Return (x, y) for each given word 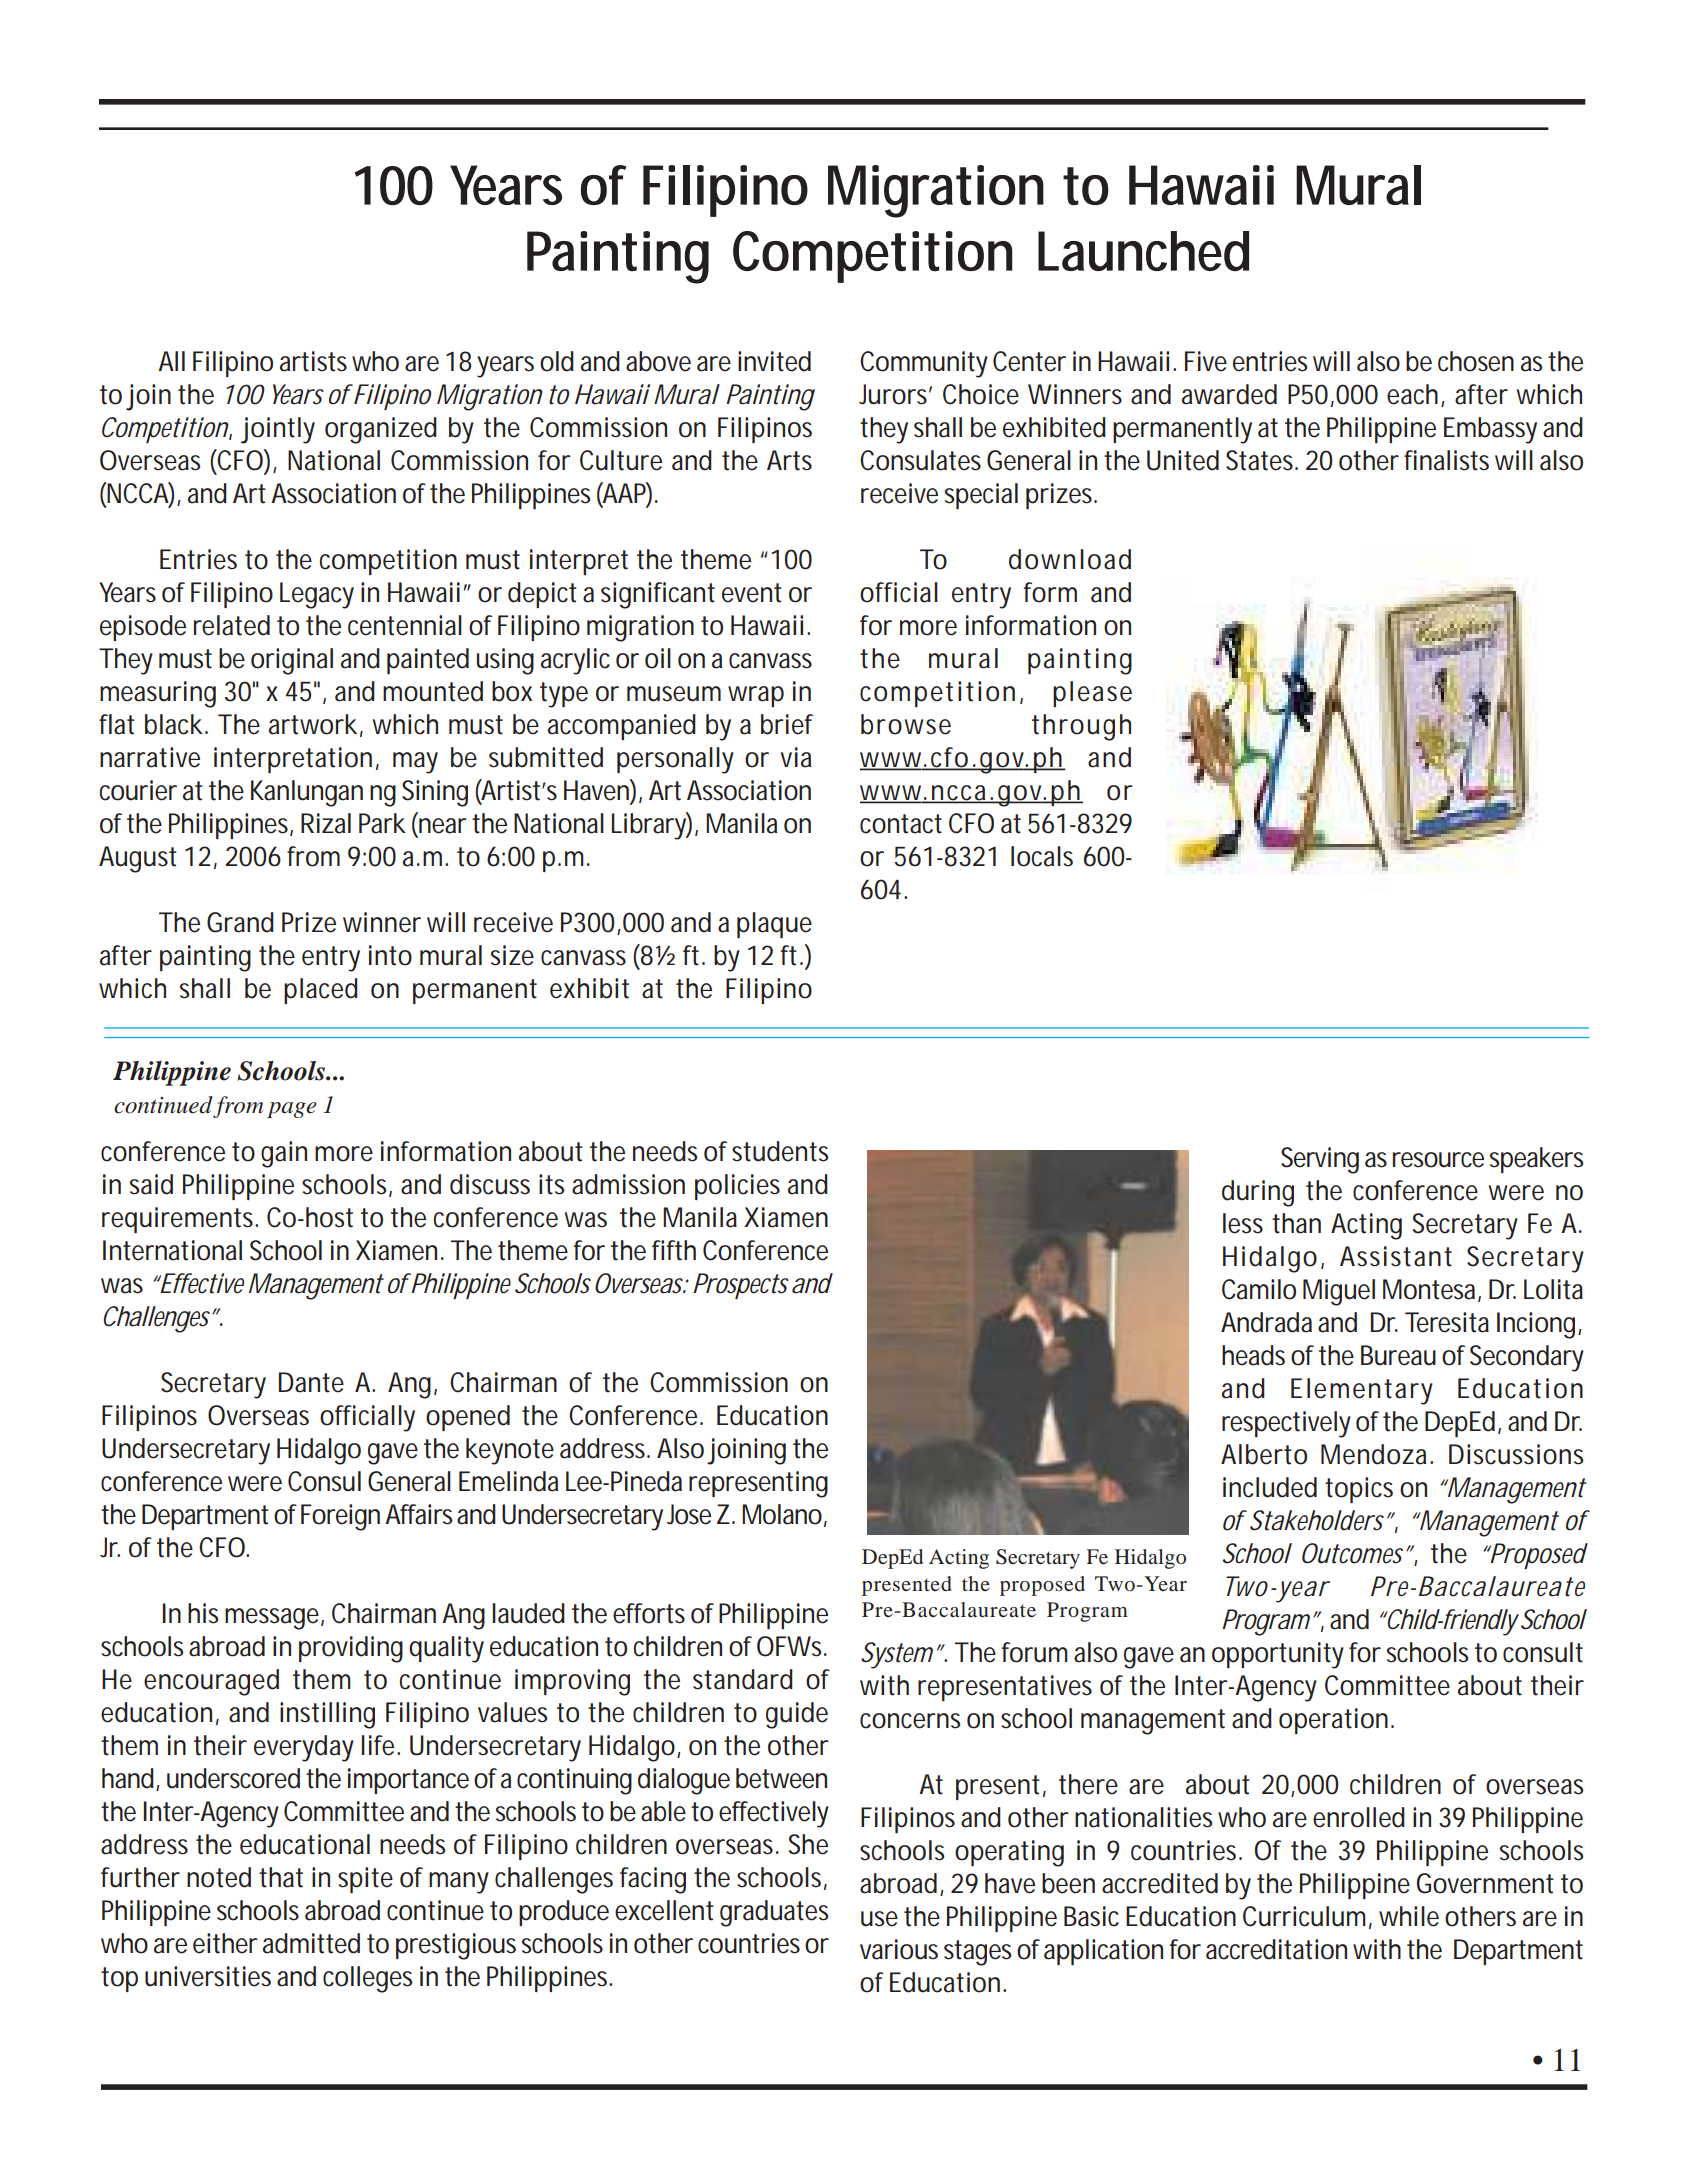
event (752, 593)
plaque (774, 925)
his (203, 1613)
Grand (240, 922)
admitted (311, 1943)
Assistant (1396, 1256)
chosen (1476, 361)
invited (774, 361)
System (897, 1655)
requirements (180, 1220)
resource (1438, 1160)
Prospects (741, 1286)
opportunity (1278, 1655)
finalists (1446, 460)
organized (381, 430)
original (292, 661)
